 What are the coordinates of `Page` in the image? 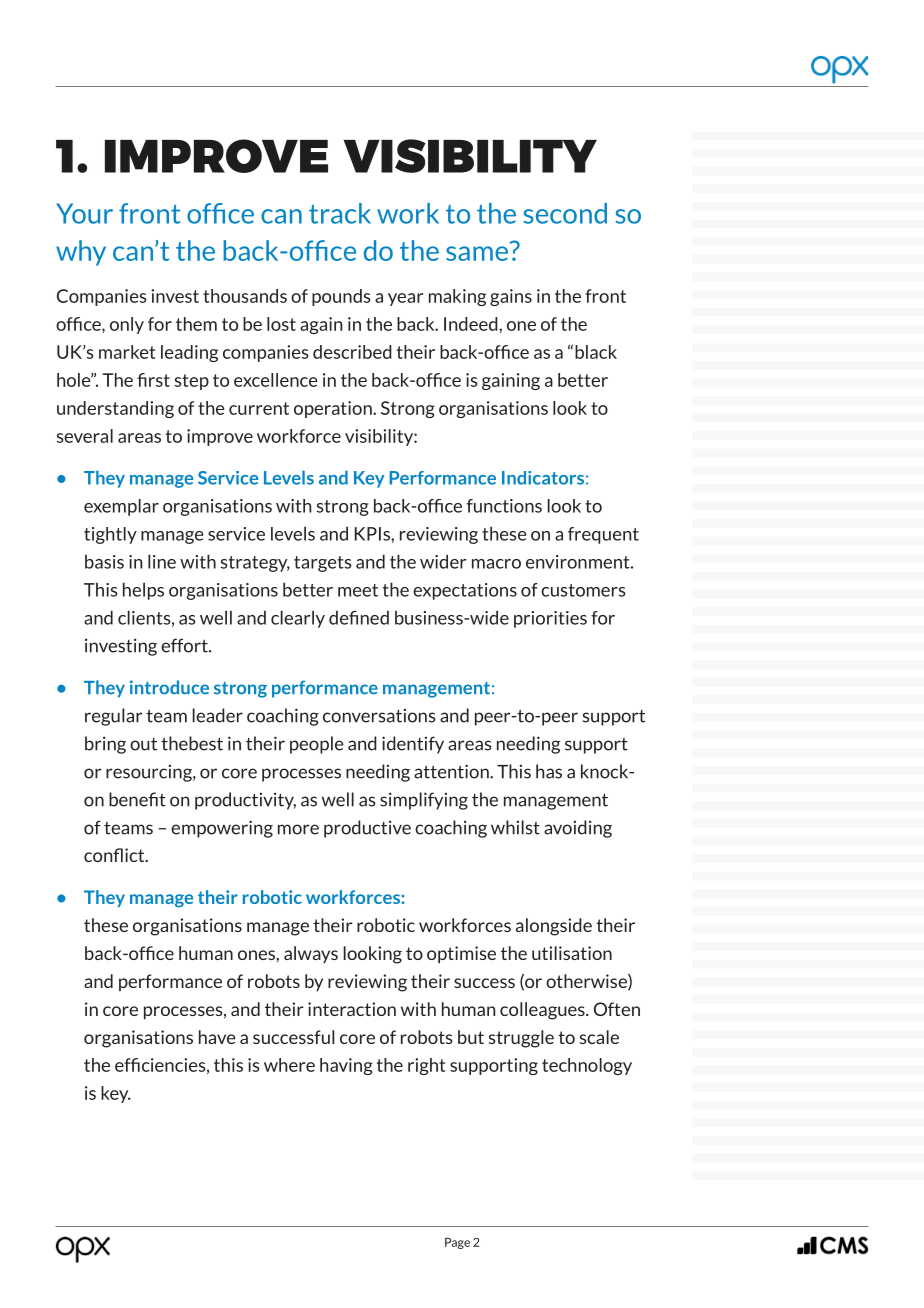 It's located at (457, 1243).
